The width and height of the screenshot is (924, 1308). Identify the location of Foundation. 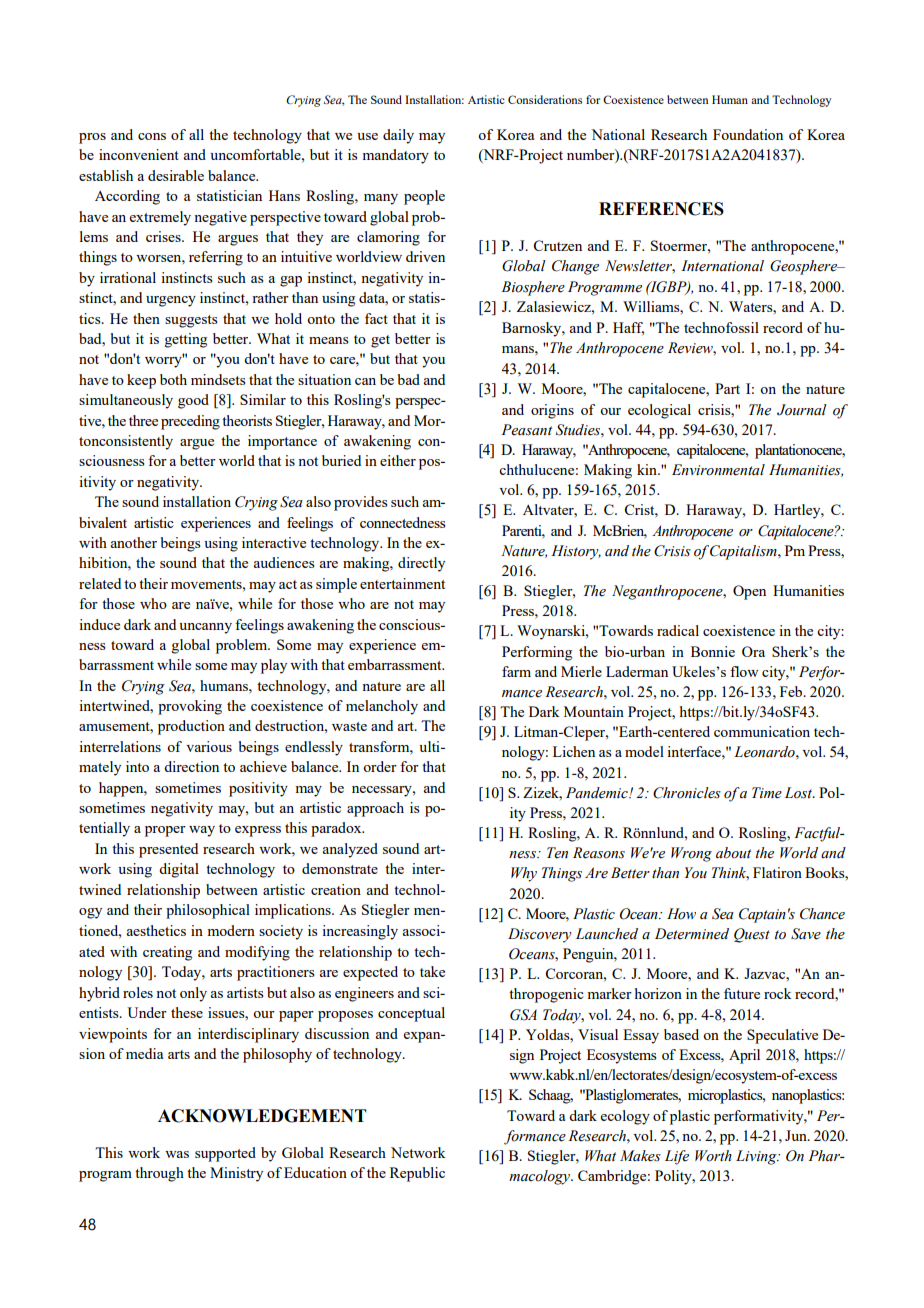
(748, 134).
